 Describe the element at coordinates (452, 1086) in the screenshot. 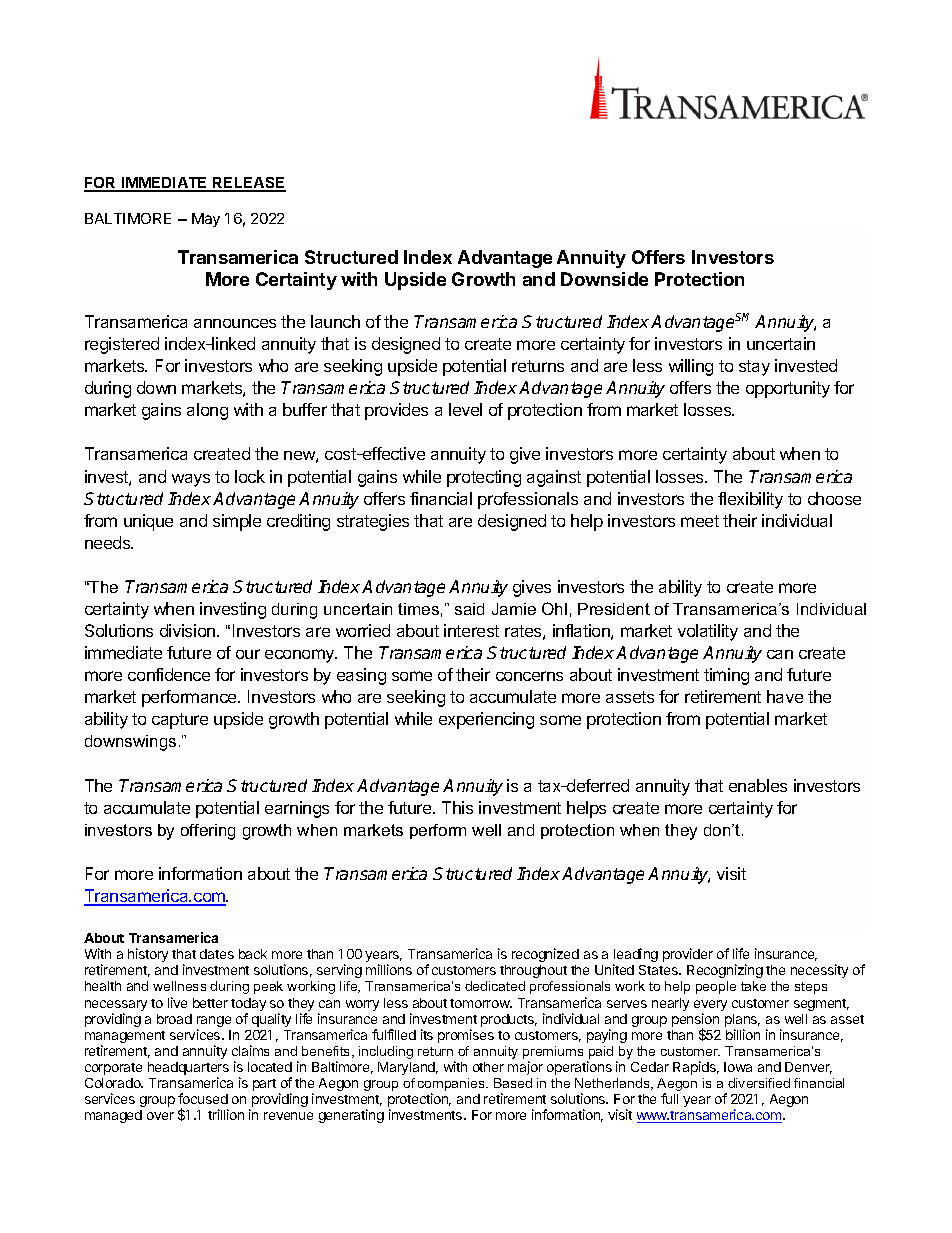

I see `companies` at that location.
